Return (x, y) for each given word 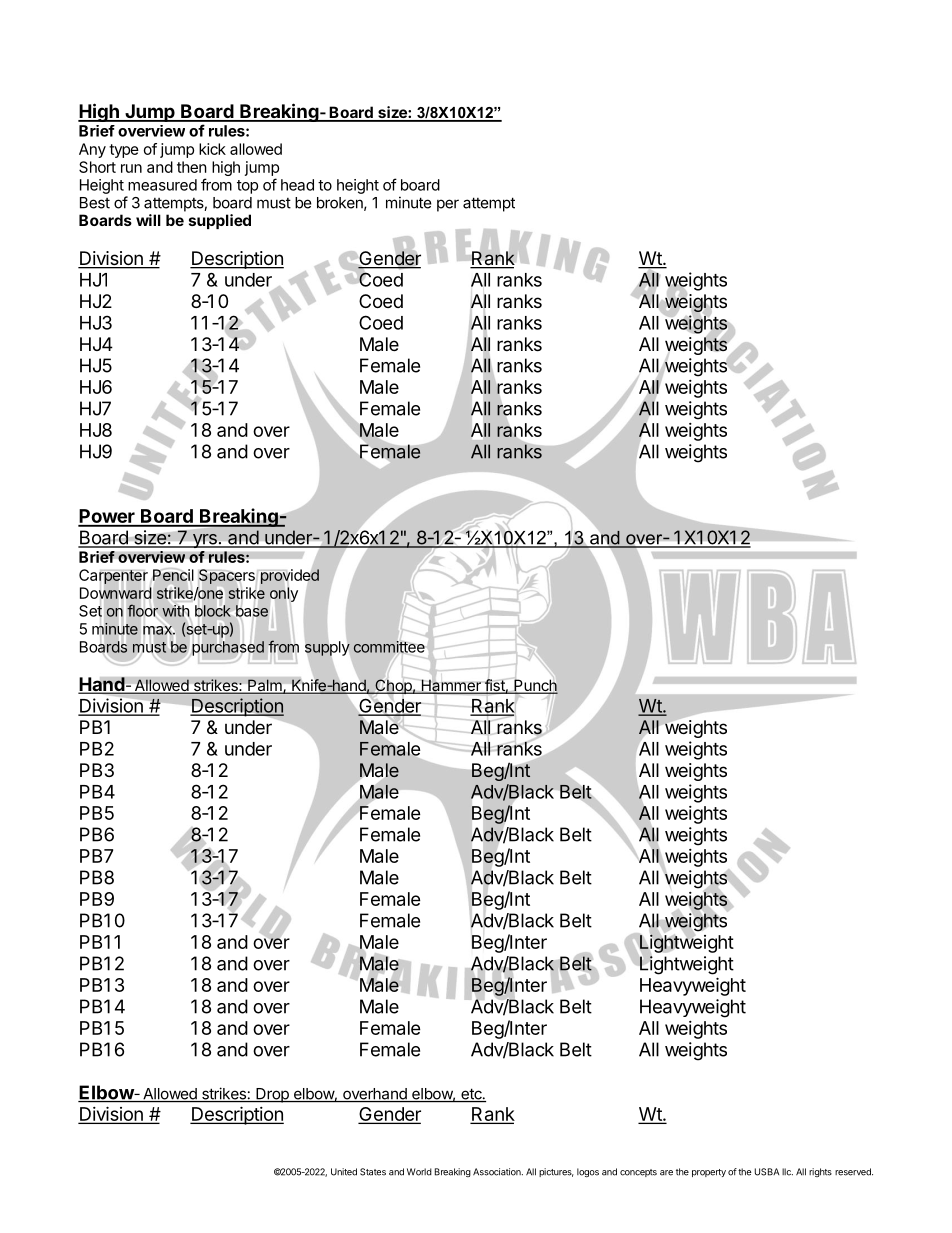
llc (787, 1172)
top (247, 187)
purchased (228, 648)
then (192, 167)
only (284, 594)
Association (498, 1172)
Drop (272, 1095)
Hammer (451, 685)
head (297, 185)
